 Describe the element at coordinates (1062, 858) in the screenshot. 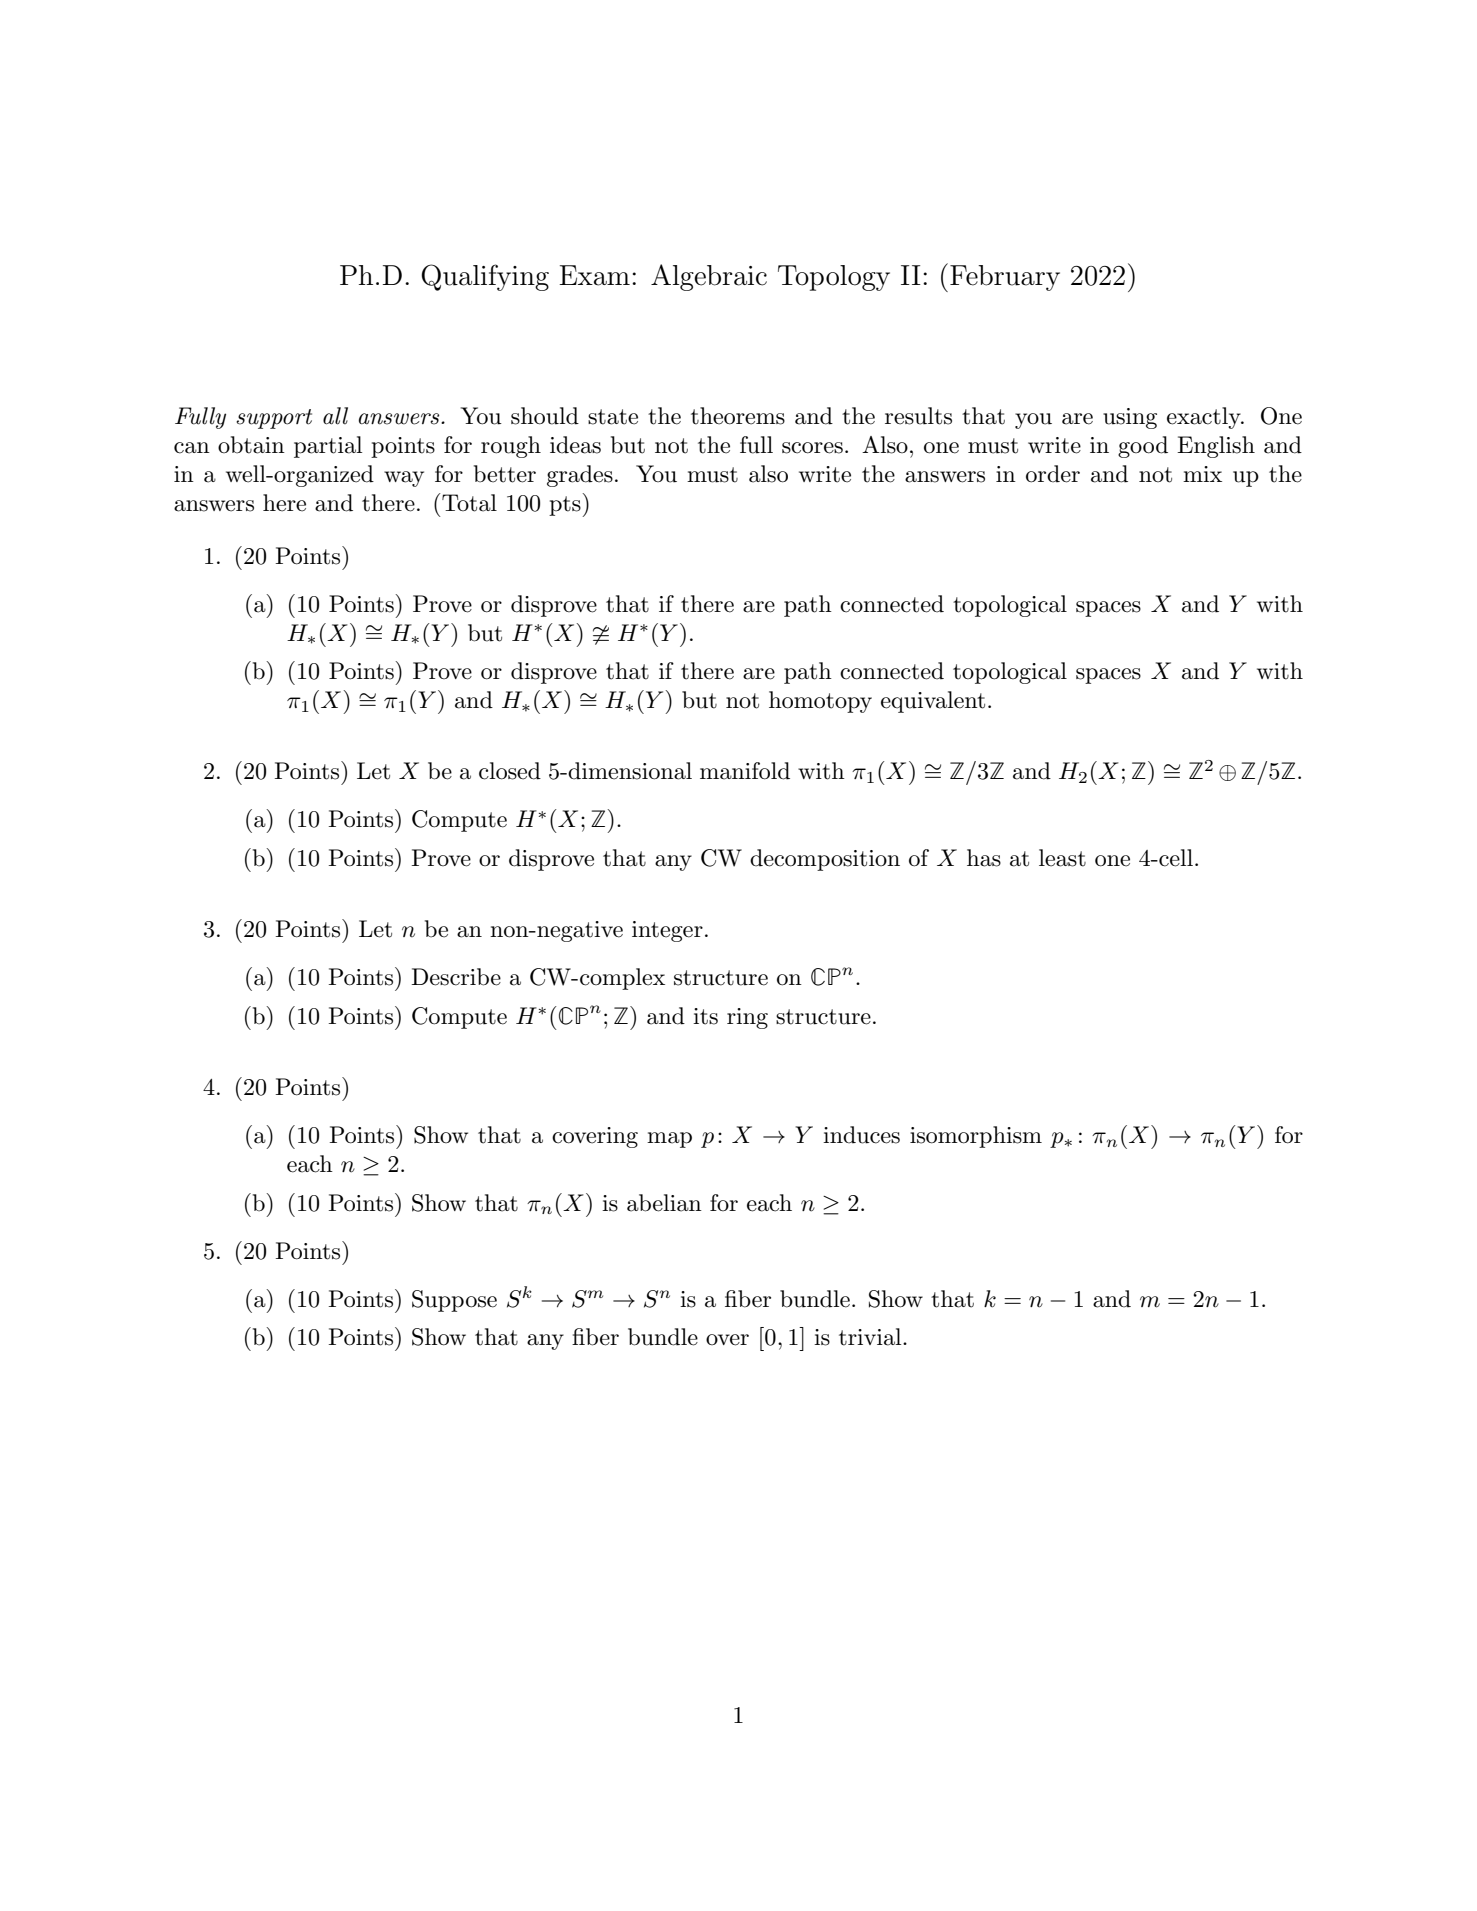

I see `least` at that location.
